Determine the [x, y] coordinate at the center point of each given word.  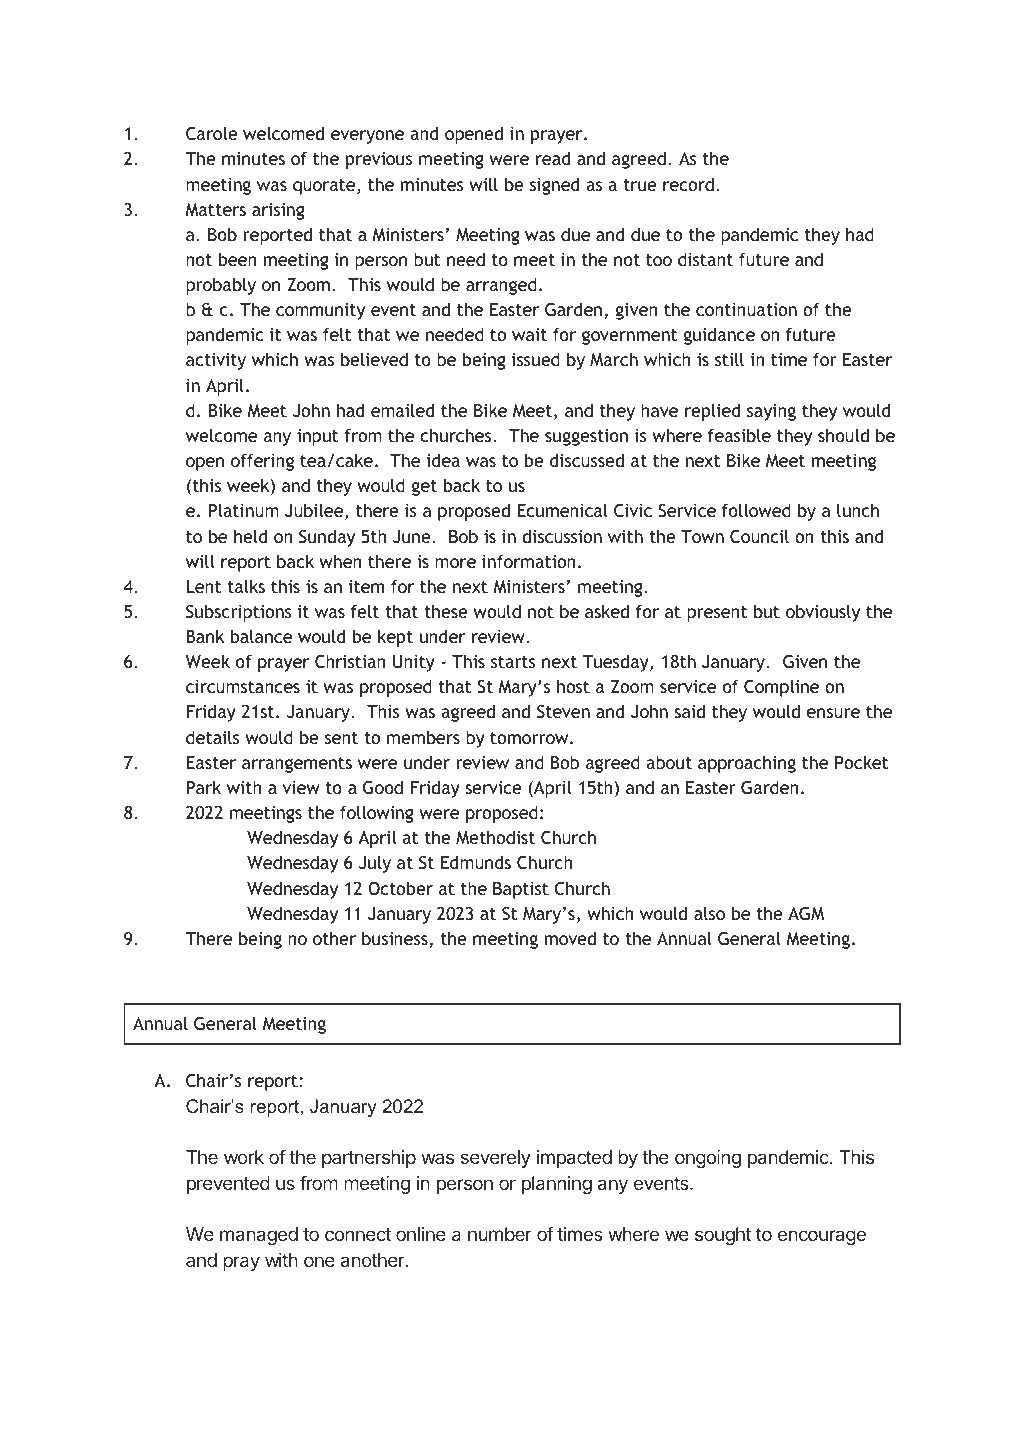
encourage [822, 1237]
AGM [806, 914]
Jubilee [315, 511]
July [375, 864]
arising [278, 211]
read [553, 158]
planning [557, 1185]
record [688, 184]
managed [259, 1236]
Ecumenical [563, 510]
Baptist [521, 890]
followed [756, 510]
